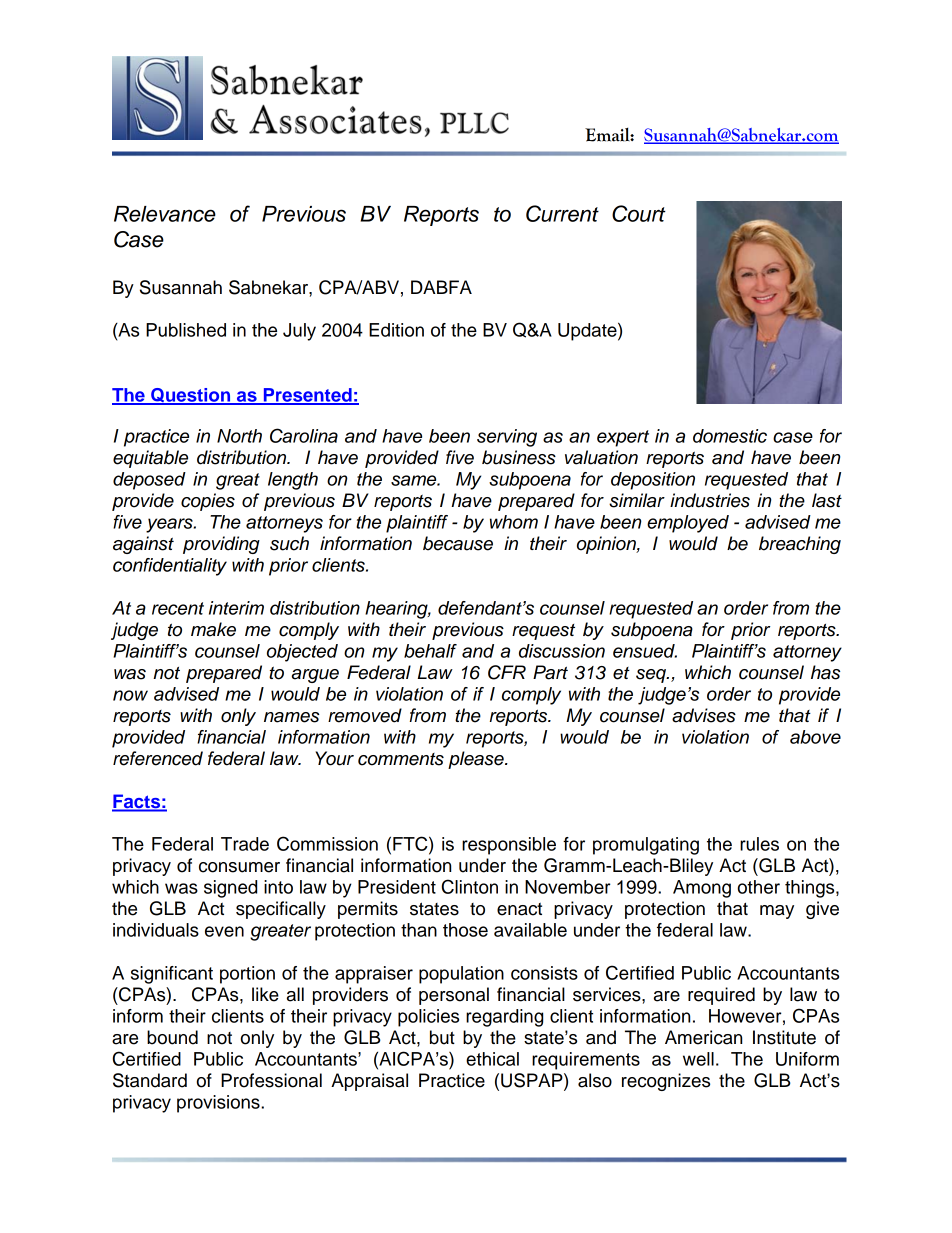 The width and height of the page is (952, 1233). I want to click on Edition, so click(396, 330).
